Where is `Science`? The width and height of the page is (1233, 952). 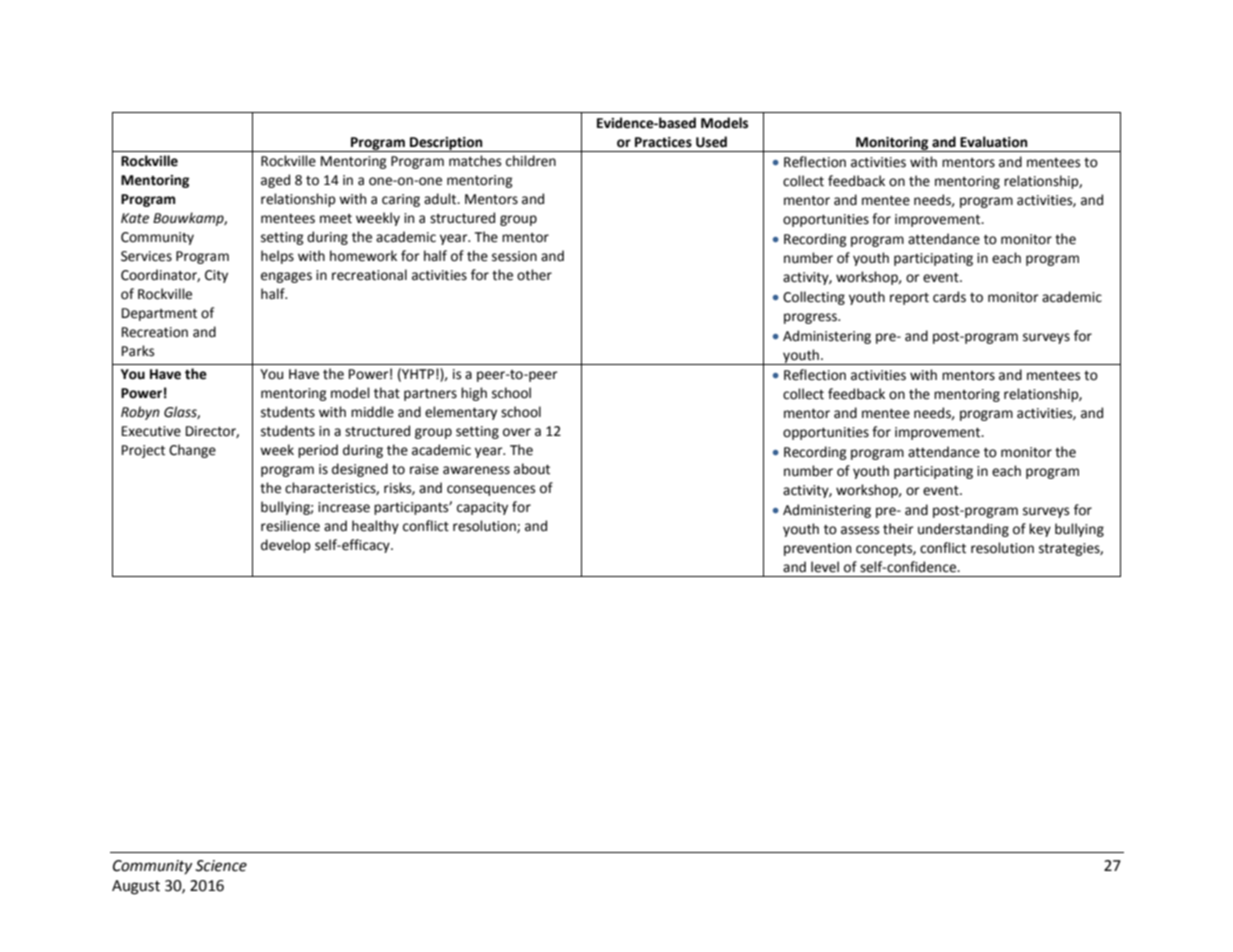
Science is located at coordinates (221, 866).
